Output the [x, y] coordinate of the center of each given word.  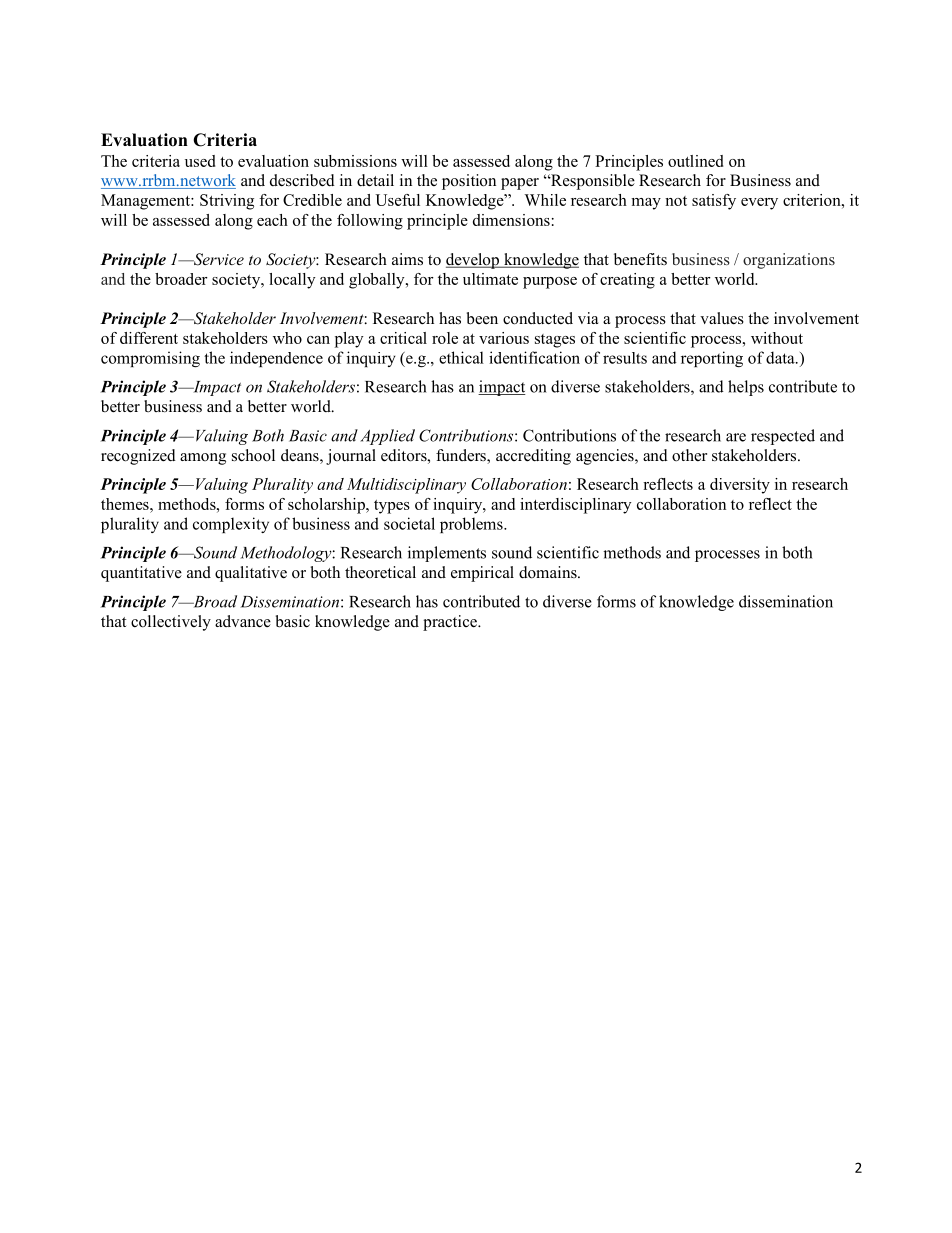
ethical [461, 357]
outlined [695, 161]
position [469, 182]
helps [746, 388]
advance [243, 621]
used [200, 161]
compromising [150, 359]
